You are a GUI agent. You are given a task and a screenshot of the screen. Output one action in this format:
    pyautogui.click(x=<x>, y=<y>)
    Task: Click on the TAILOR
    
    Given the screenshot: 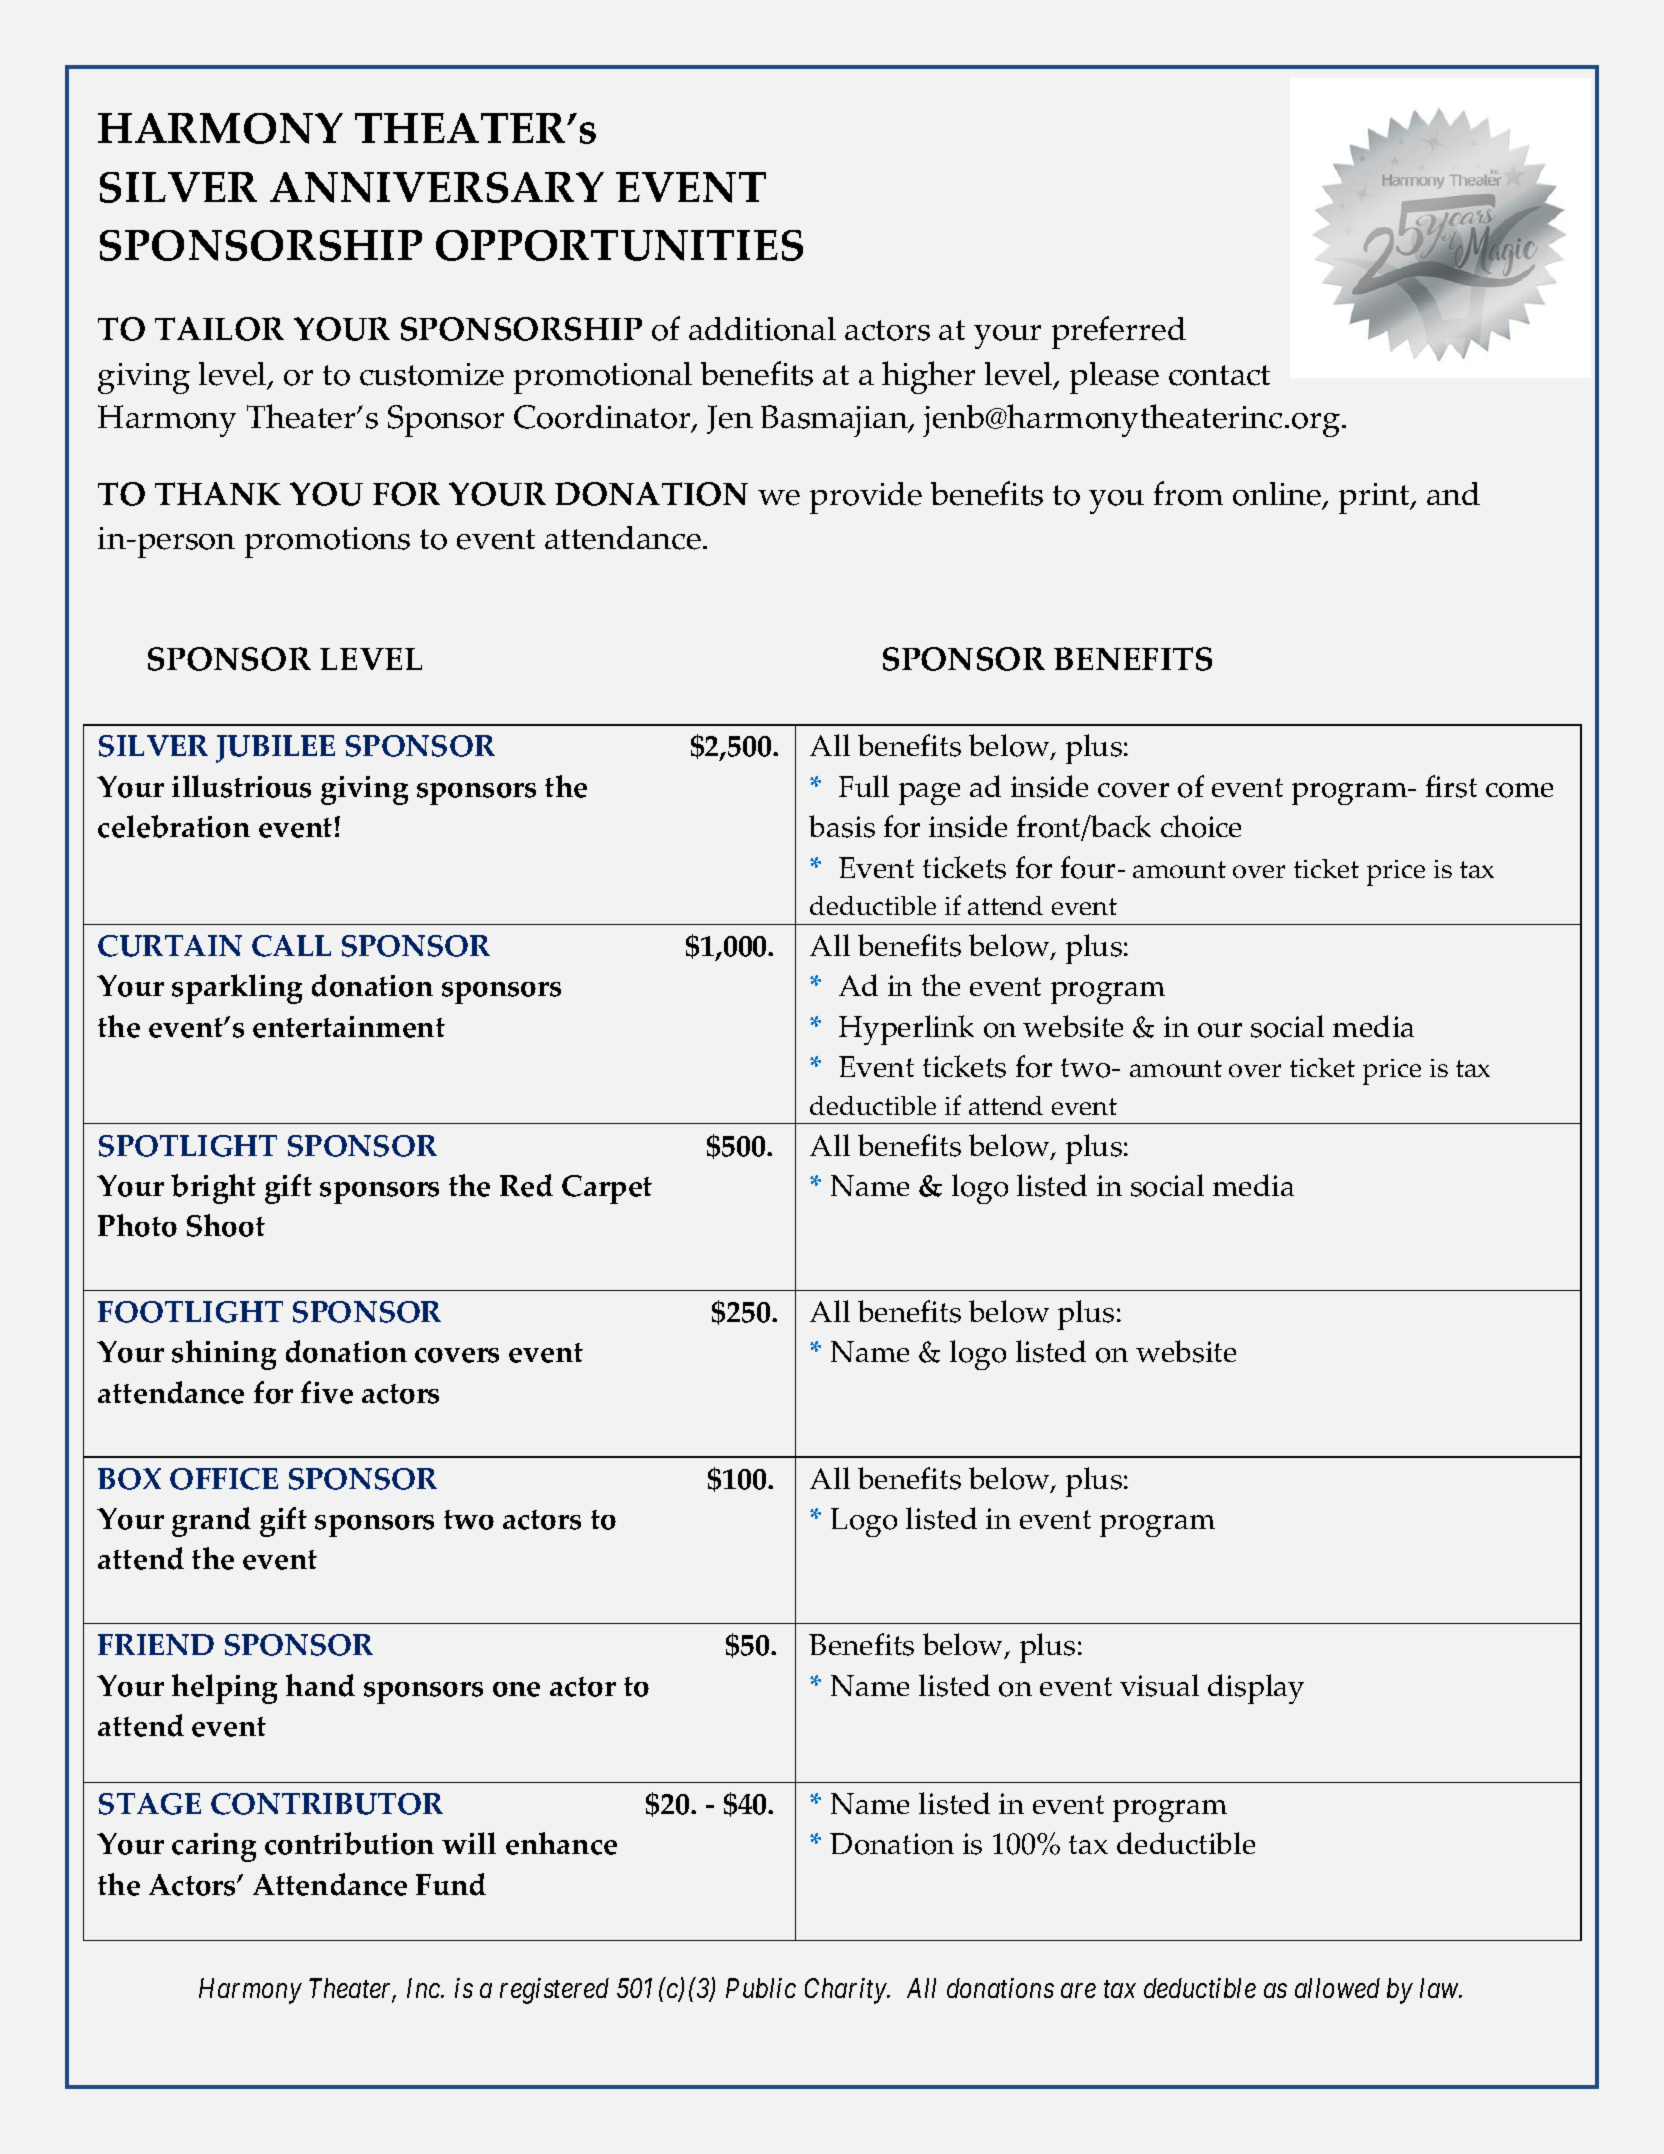 What is the action you would take?
    pyautogui.click(x=219, y=329)
